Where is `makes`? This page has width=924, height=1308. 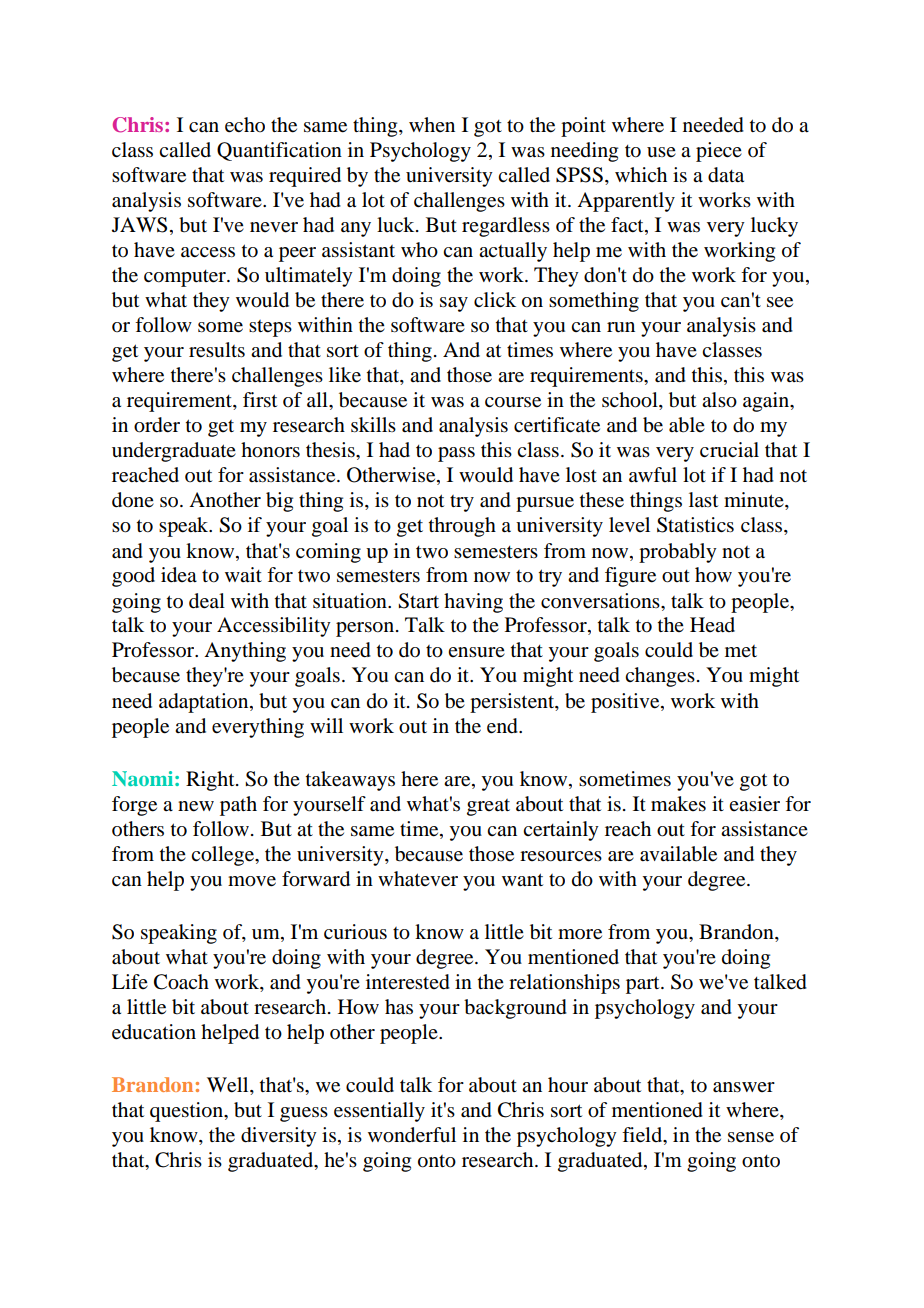 makes is located at coordinates (678, 804).
